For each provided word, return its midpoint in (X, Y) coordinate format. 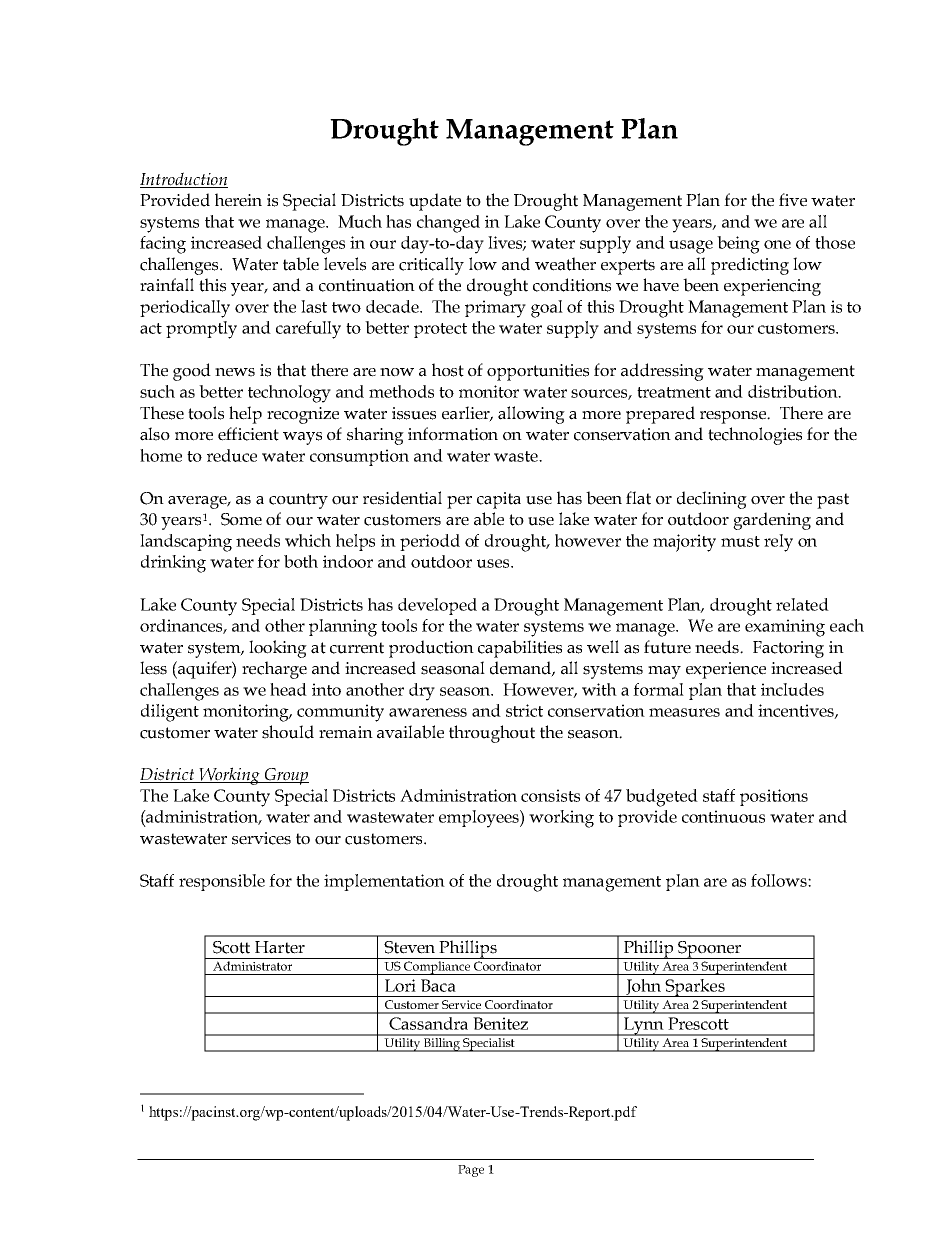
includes (792, 689)
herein (238, 200)
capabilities (520, 649)
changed (448, 224)
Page (471, 1171)
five (793, 200)
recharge (274, 670)
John (644, 988)
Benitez (500, 1023)
